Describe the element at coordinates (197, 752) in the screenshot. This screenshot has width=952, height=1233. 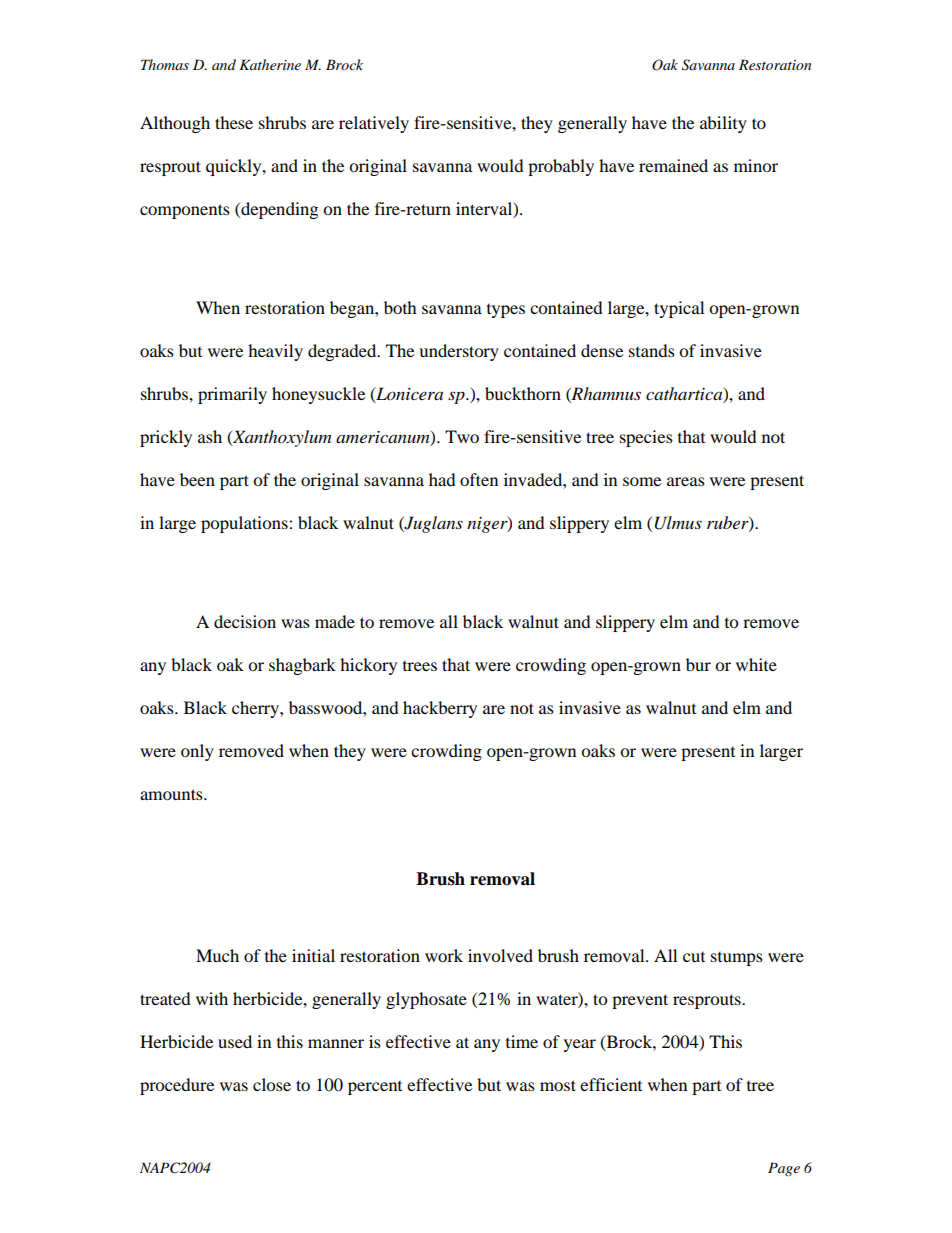
I see `only` at that location.
